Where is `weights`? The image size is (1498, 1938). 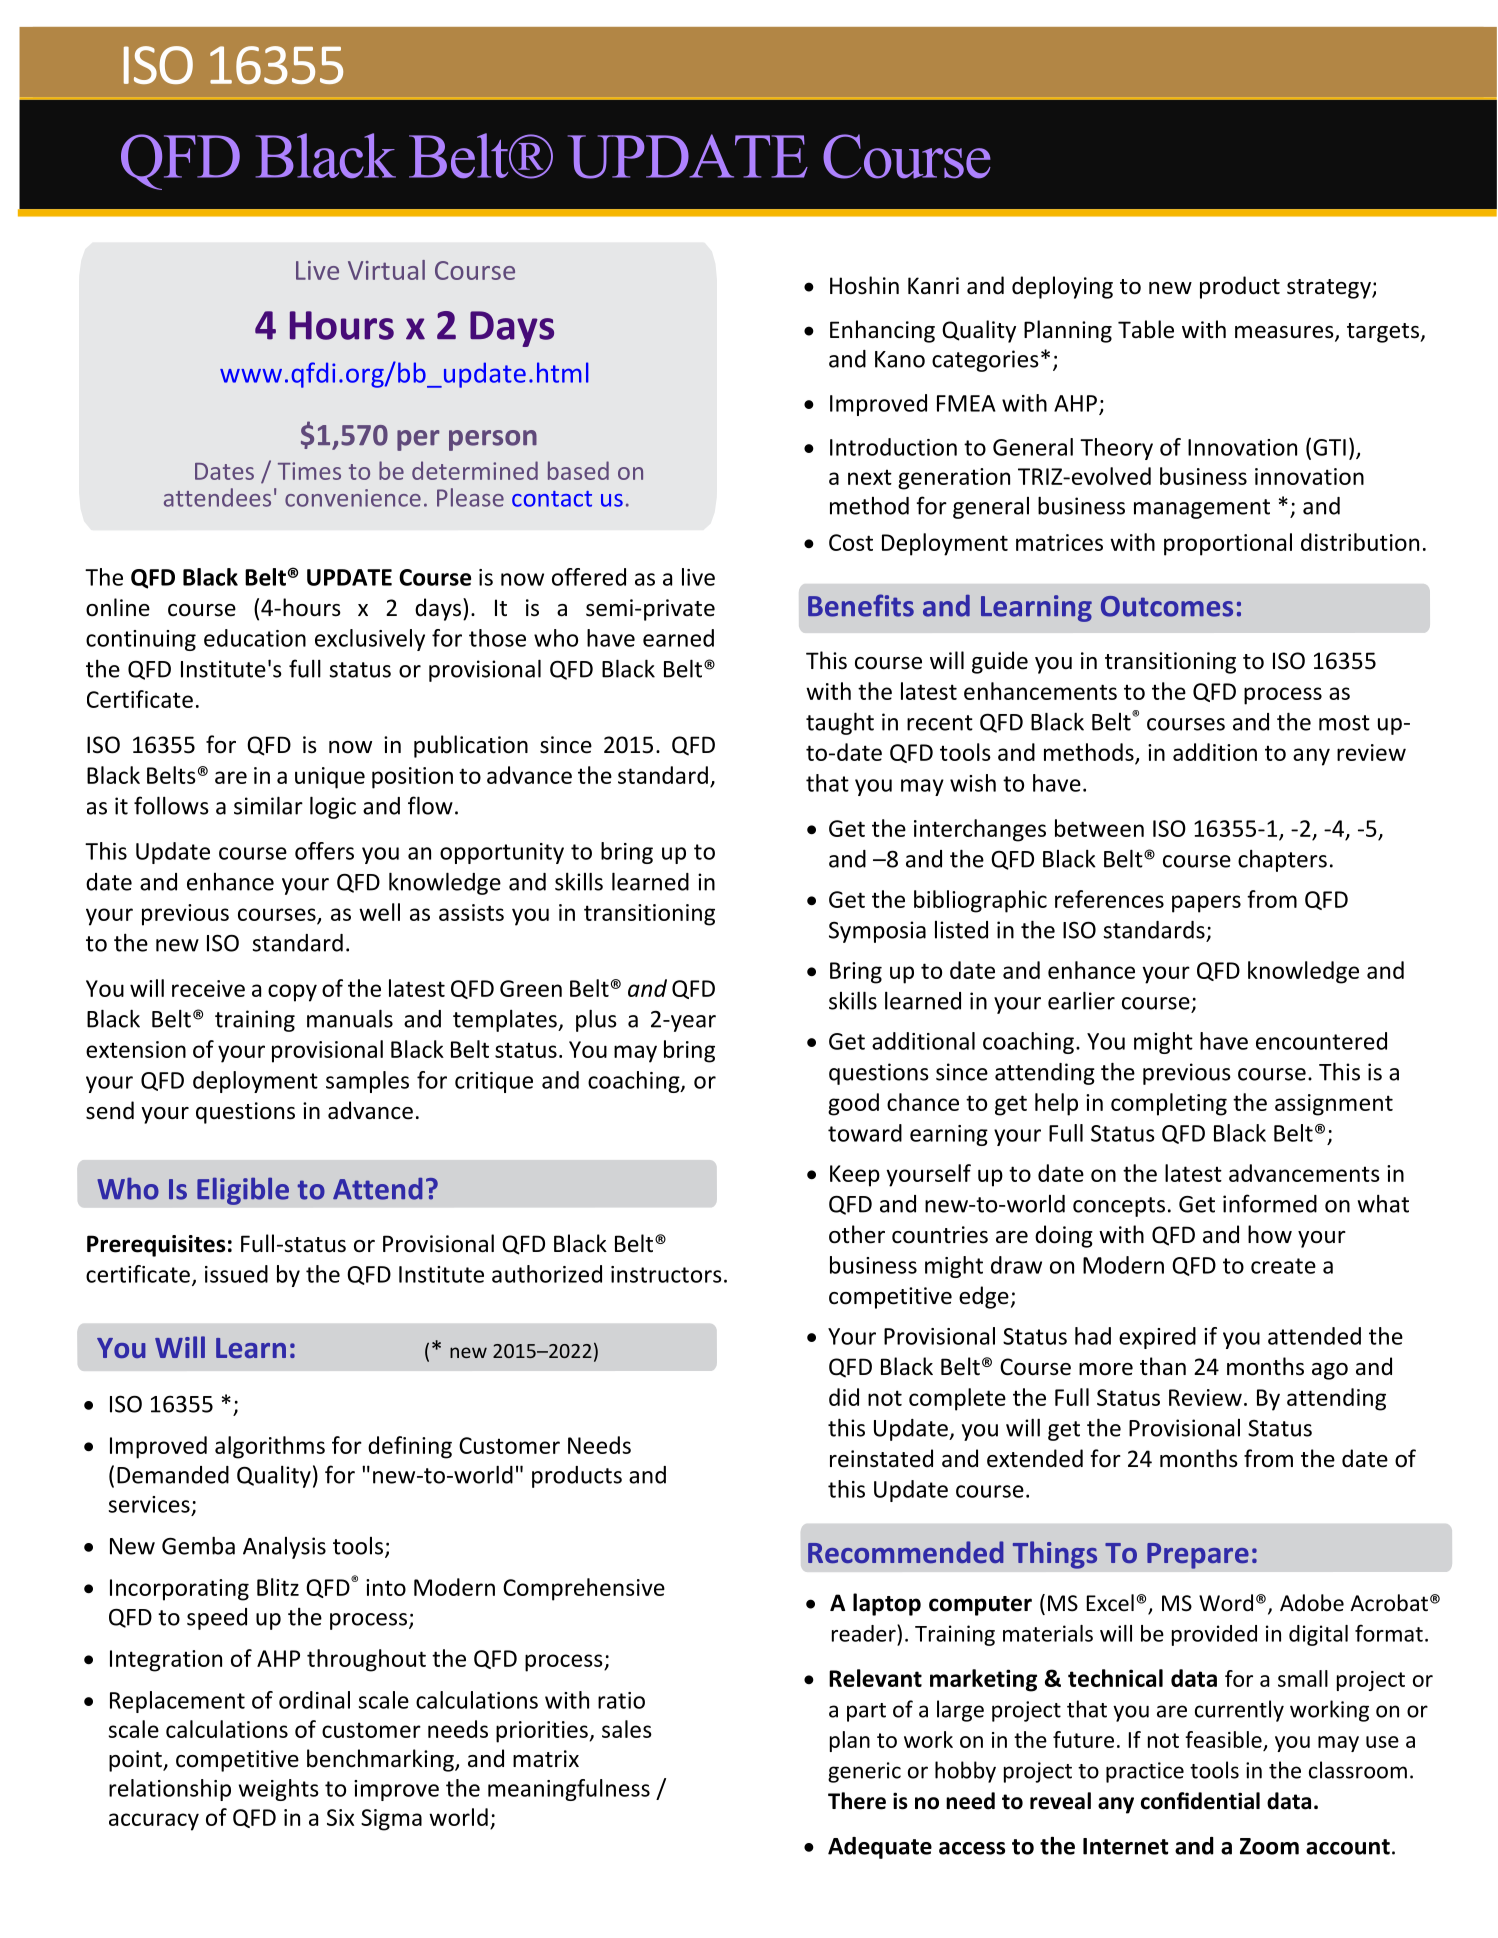
weights is located at coordinates (279, 1790).
